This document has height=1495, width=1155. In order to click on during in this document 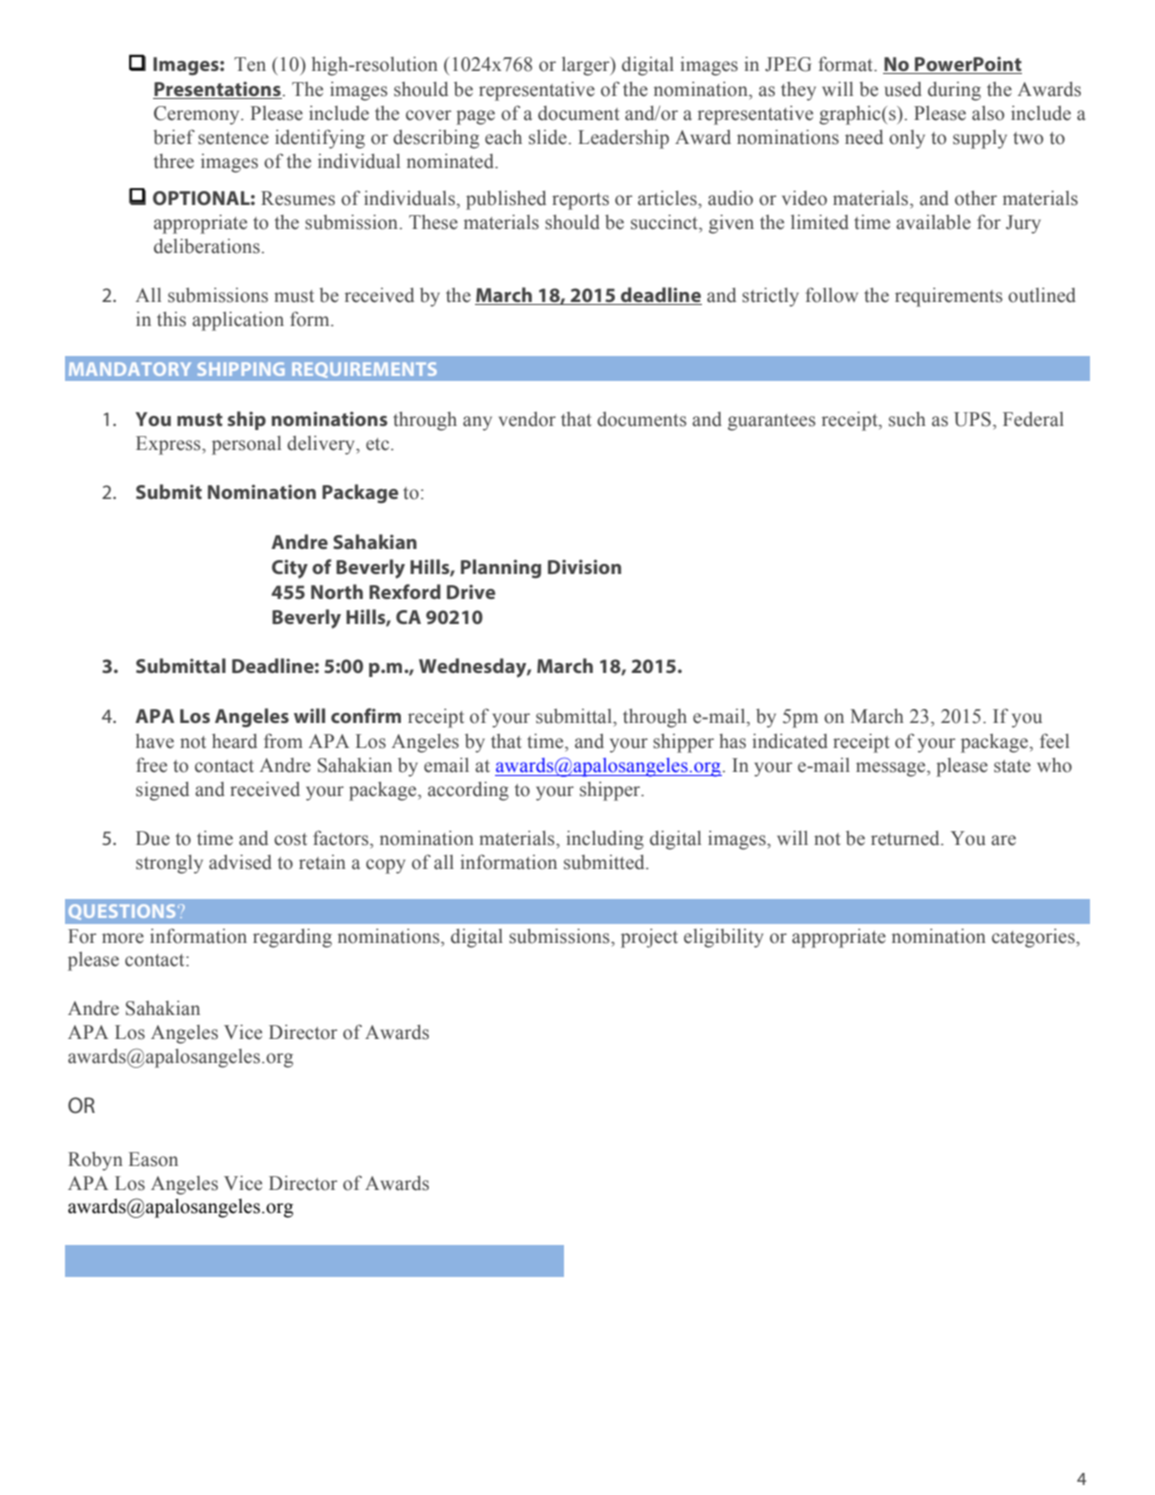, I will do `click(954, 91)`.
